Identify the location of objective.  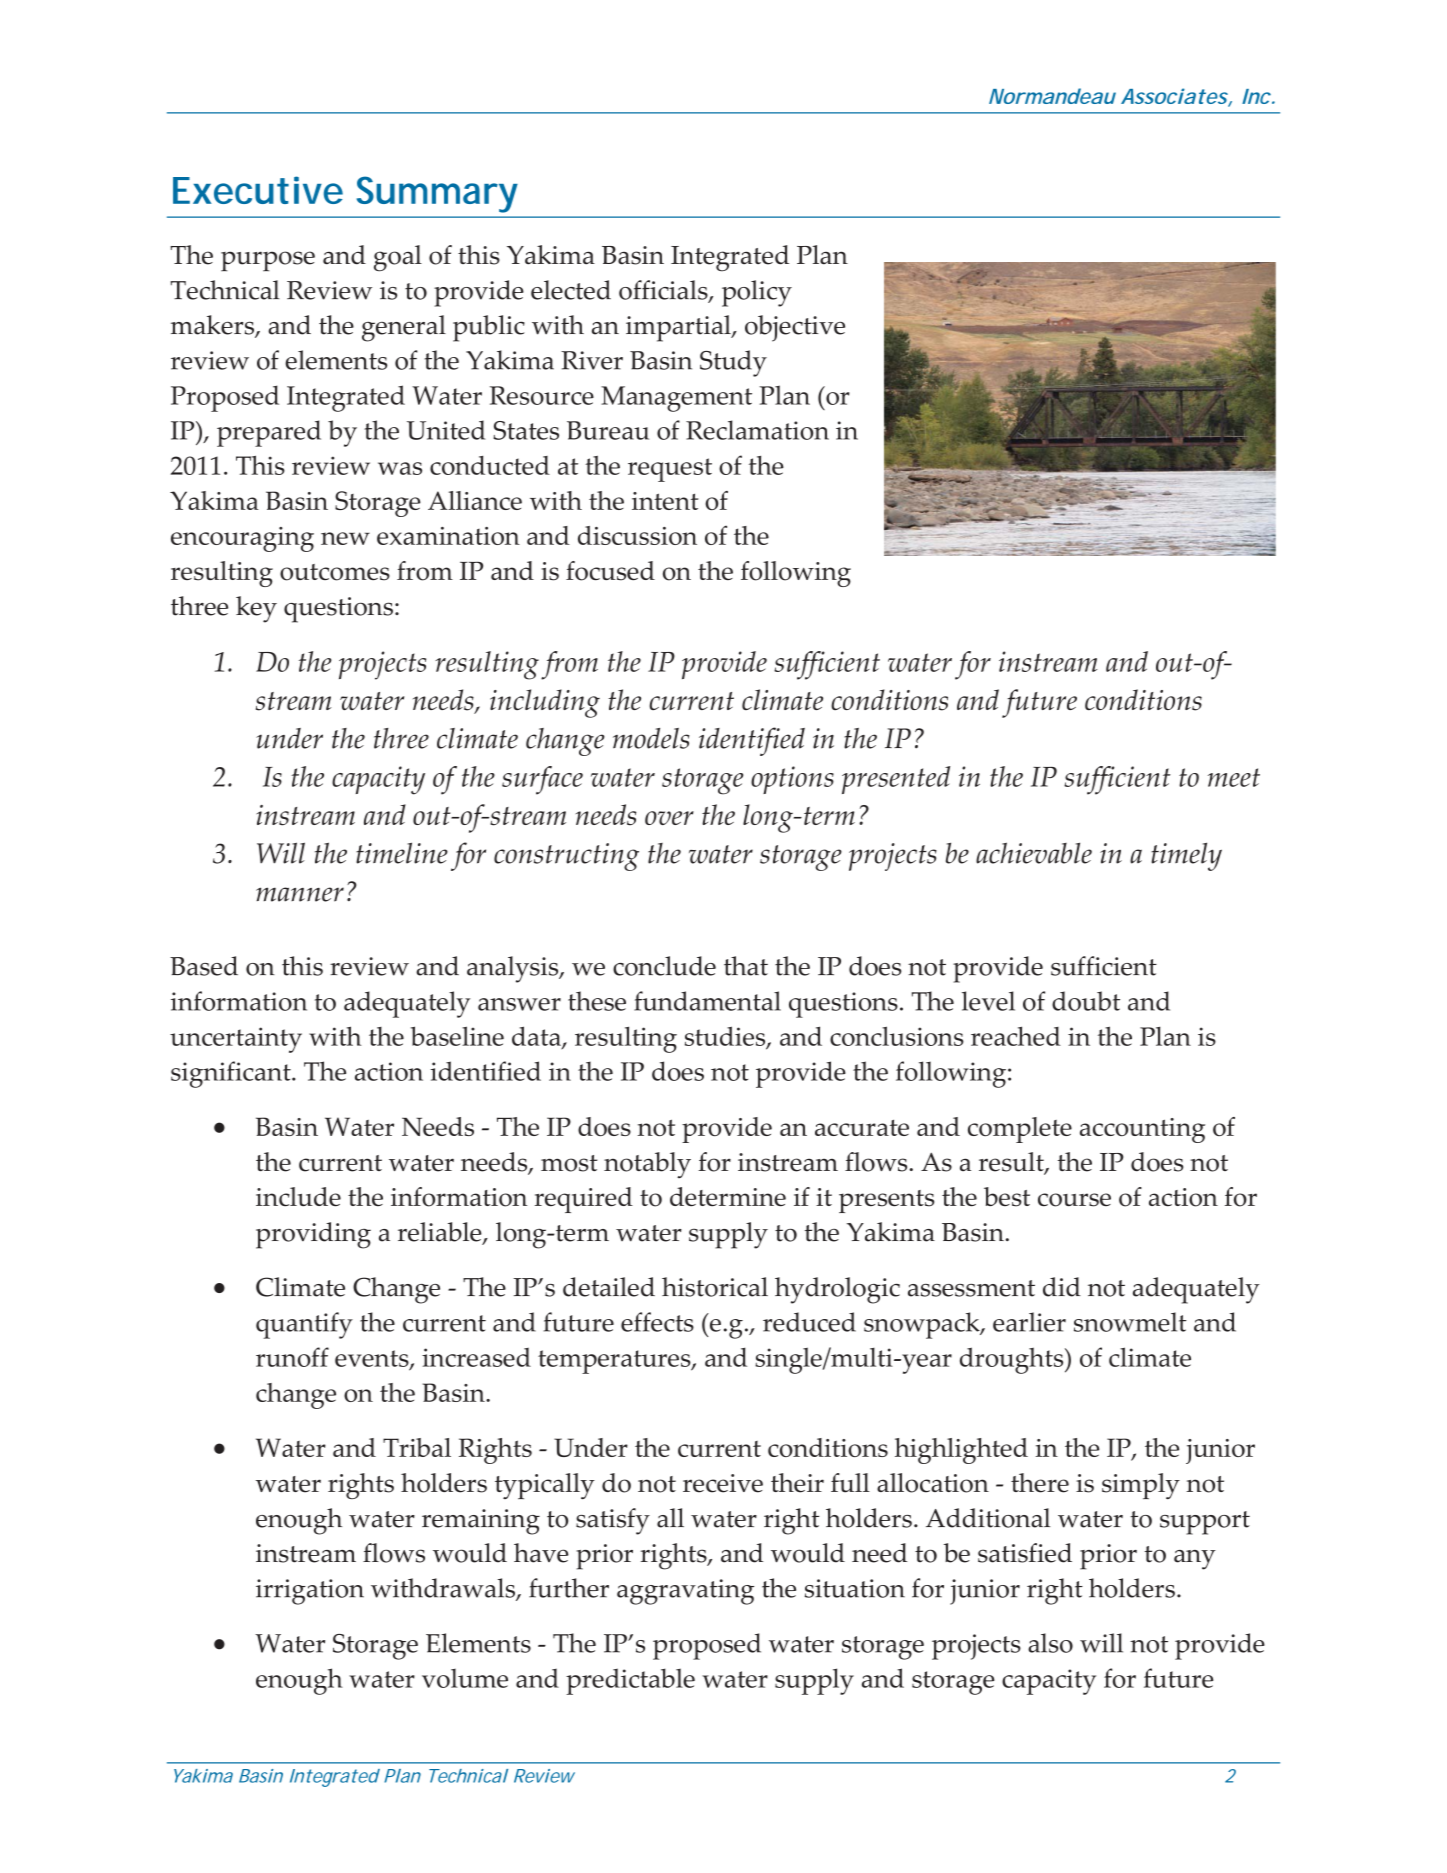
(795, 328).
